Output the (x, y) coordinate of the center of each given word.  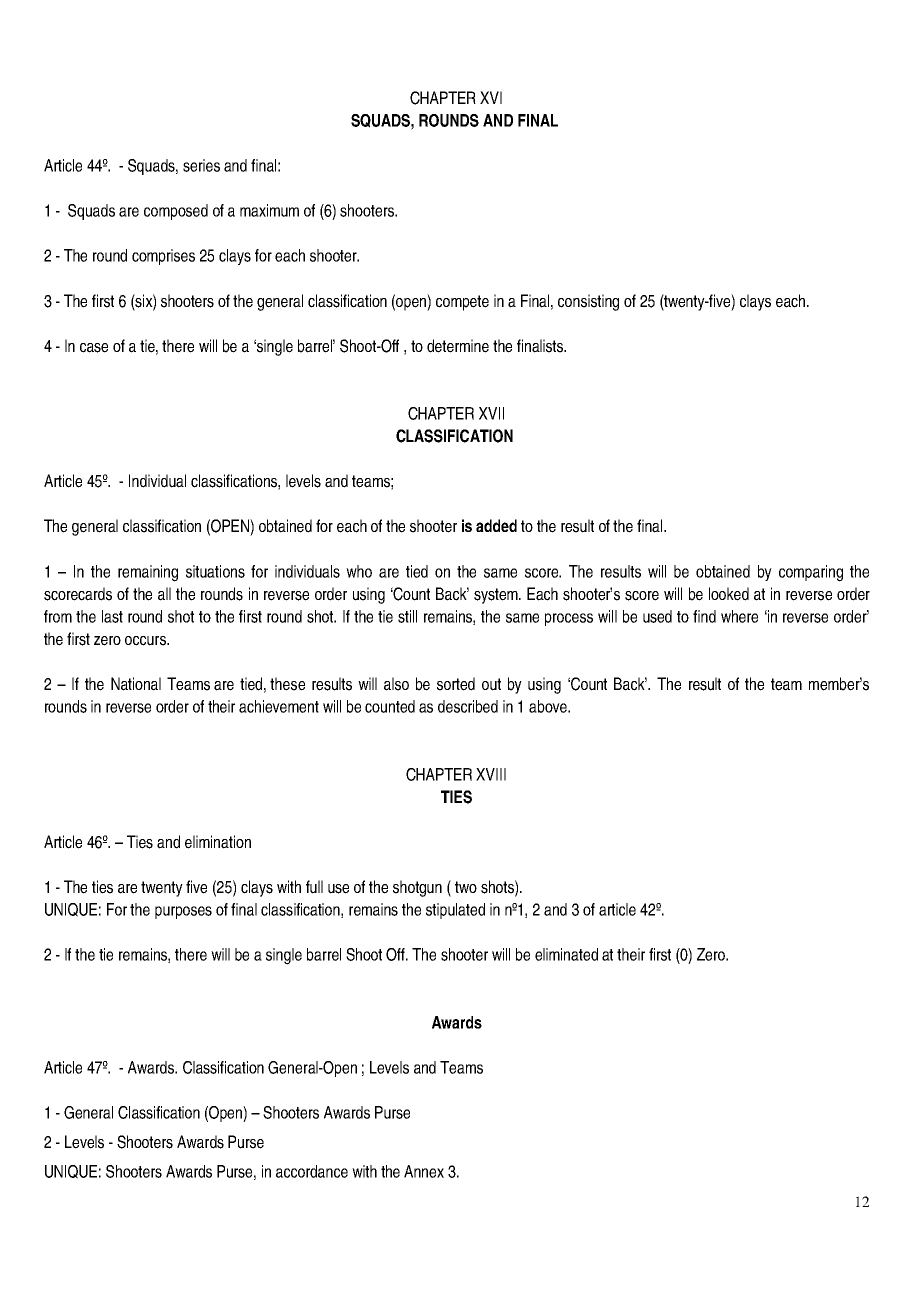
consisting (588, 302)
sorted (456, 684)
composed (176, 212)
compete (462, 303)
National (136, 684)
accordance (312, 1171)
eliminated (566, 954)
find (704, 616)
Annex (424, 1171)
